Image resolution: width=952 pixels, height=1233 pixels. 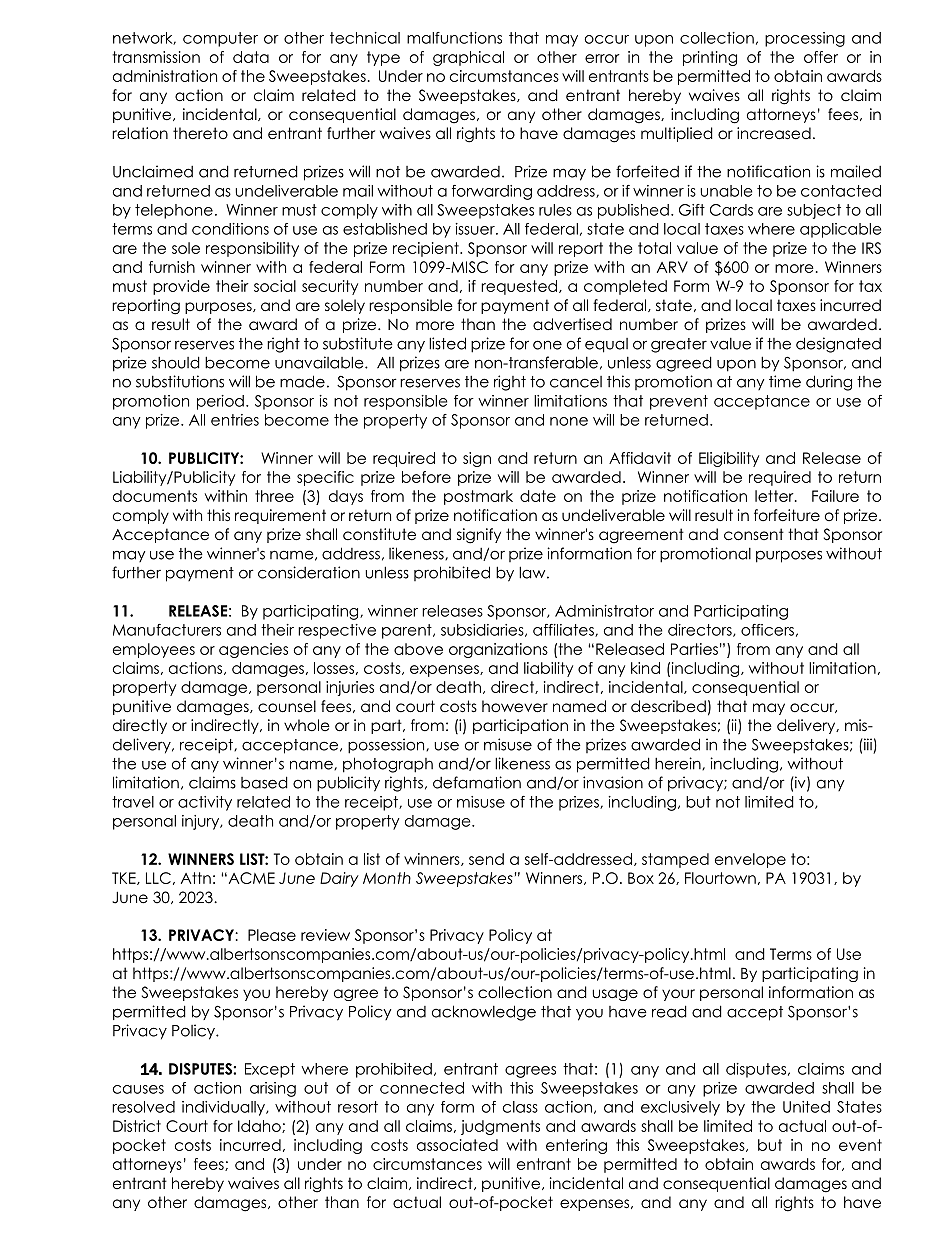 I want to click on judgments, so click(x=500, y=1127).
